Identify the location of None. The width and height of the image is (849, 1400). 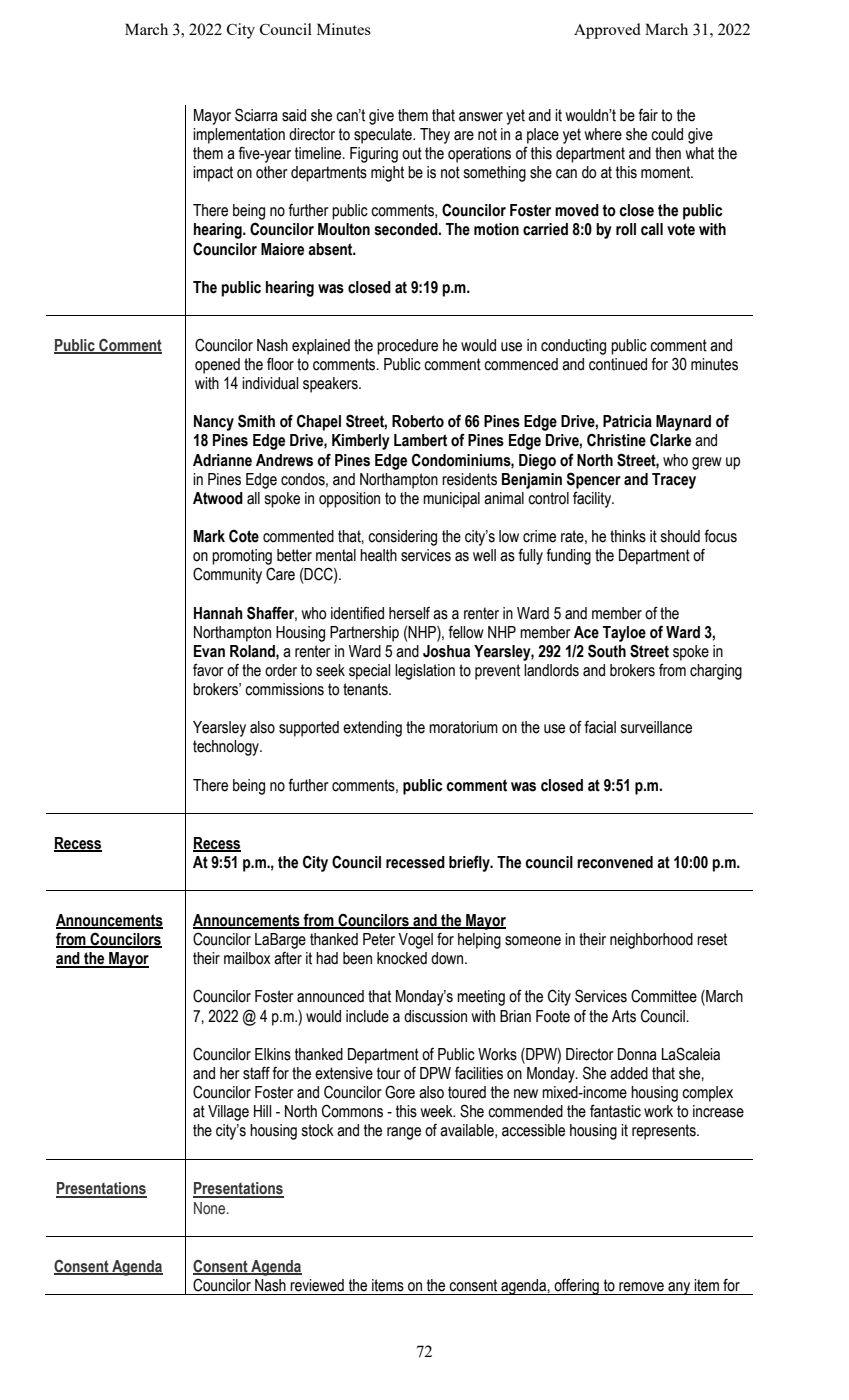
(211, 1208).
